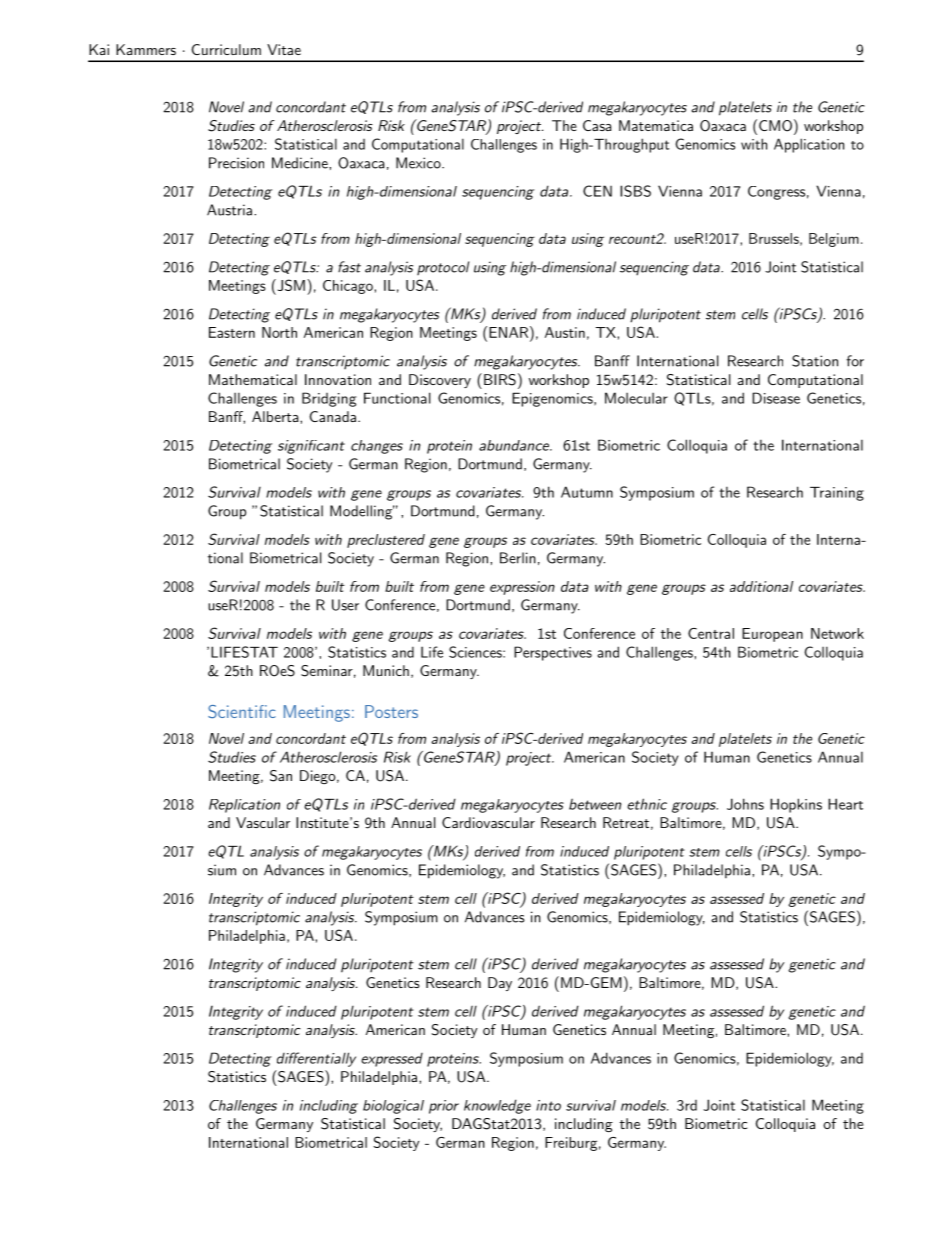 This screenshot has width=952, height=1233. I want to click on differentially, so click(316, 1059).
